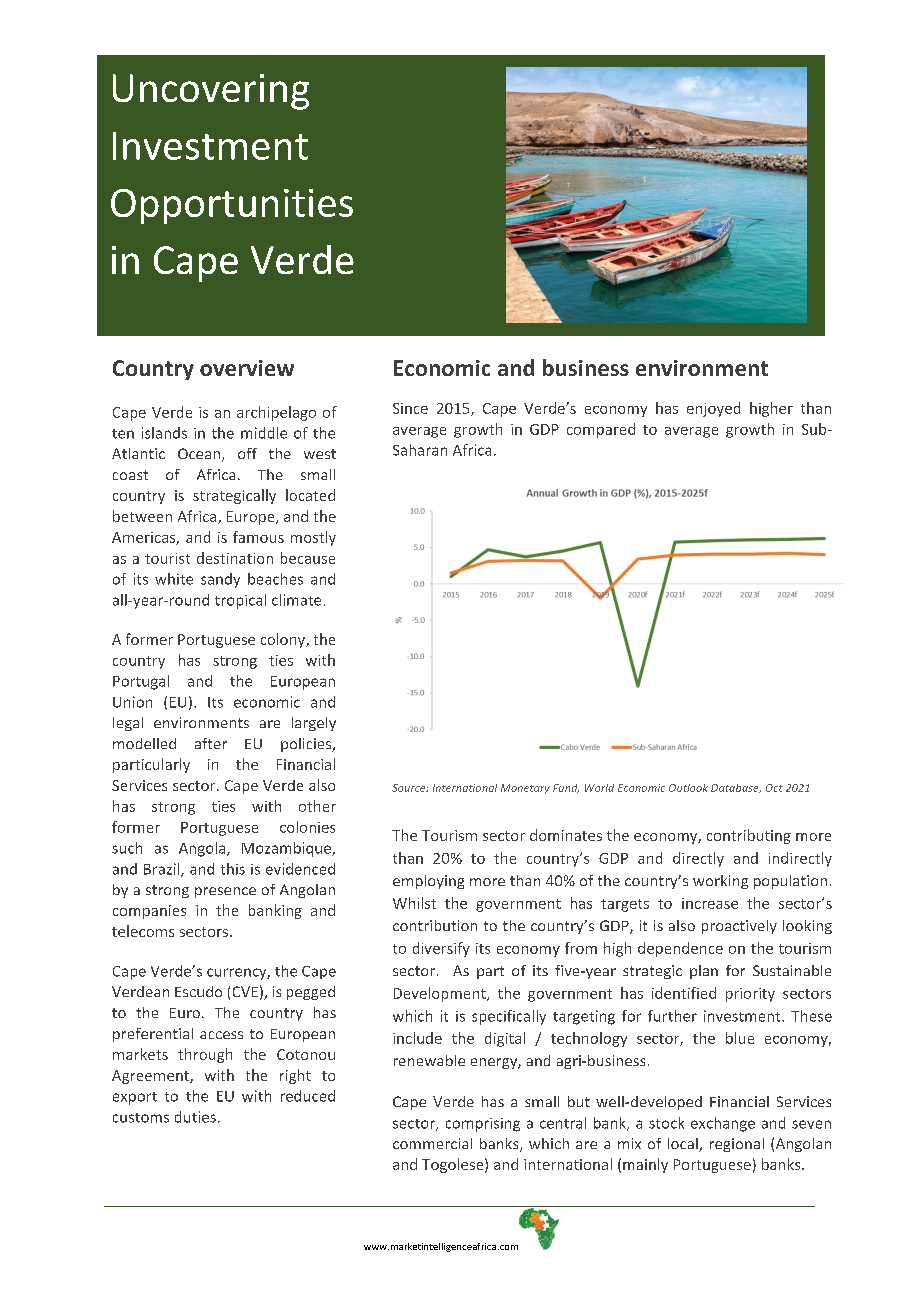 The width and height of the document is (924, 1308). Describe the element at coordinates (720, 882) in the document. I see `working` at that location.
